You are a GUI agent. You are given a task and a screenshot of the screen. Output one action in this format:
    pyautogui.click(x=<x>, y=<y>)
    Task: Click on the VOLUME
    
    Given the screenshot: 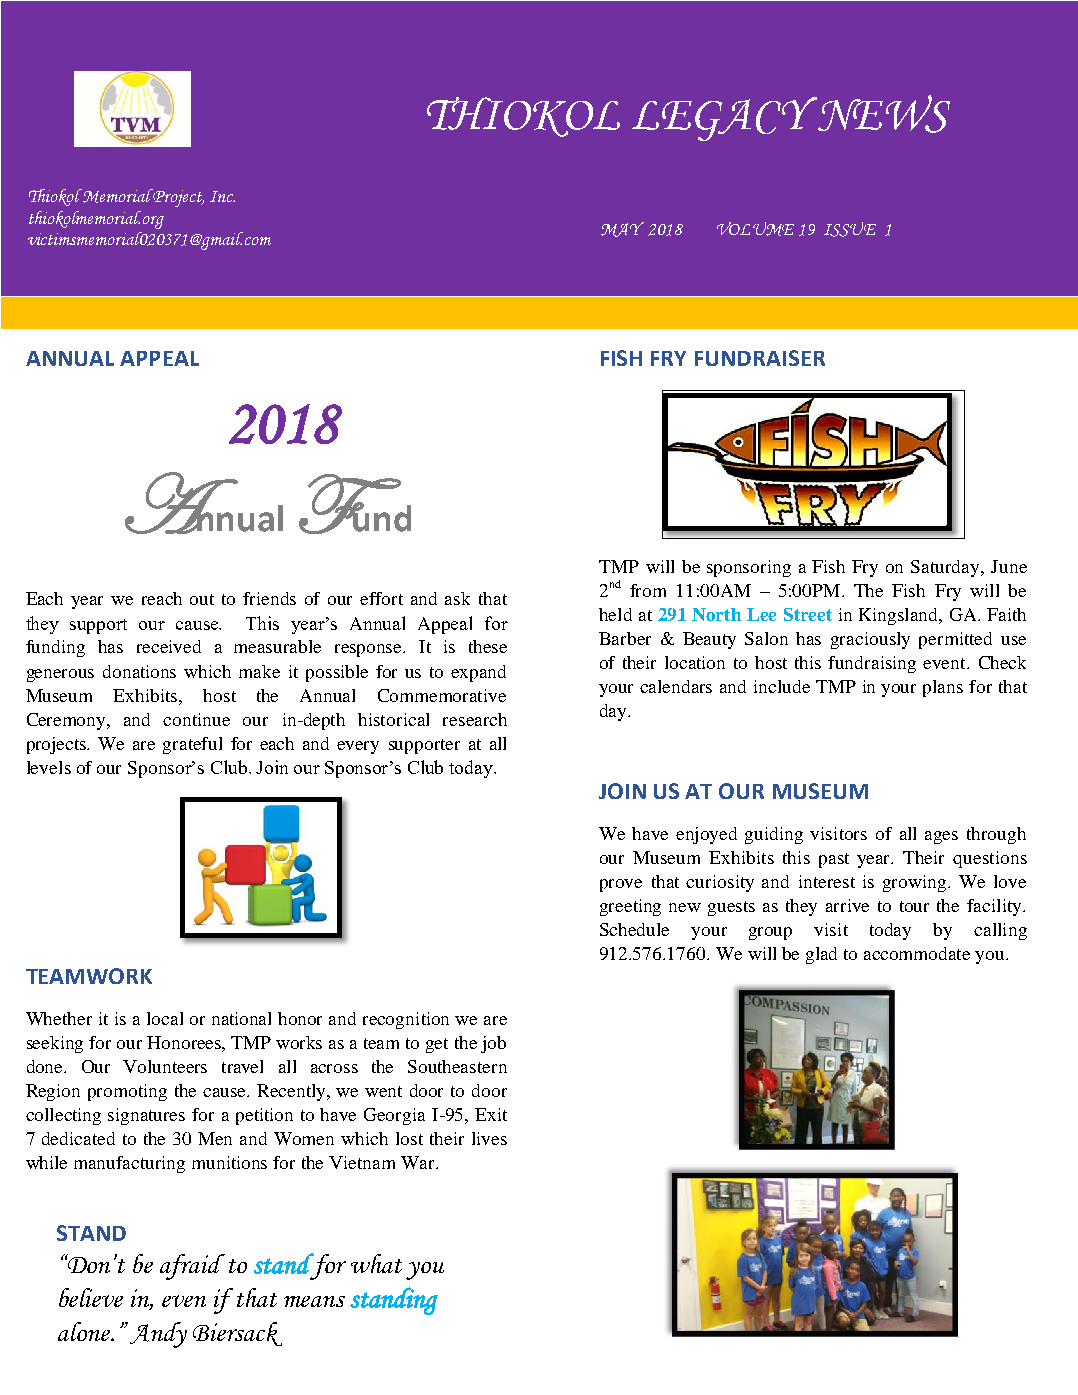 What is the action you would take?
    pyautogui.click(x=755, y=229)
